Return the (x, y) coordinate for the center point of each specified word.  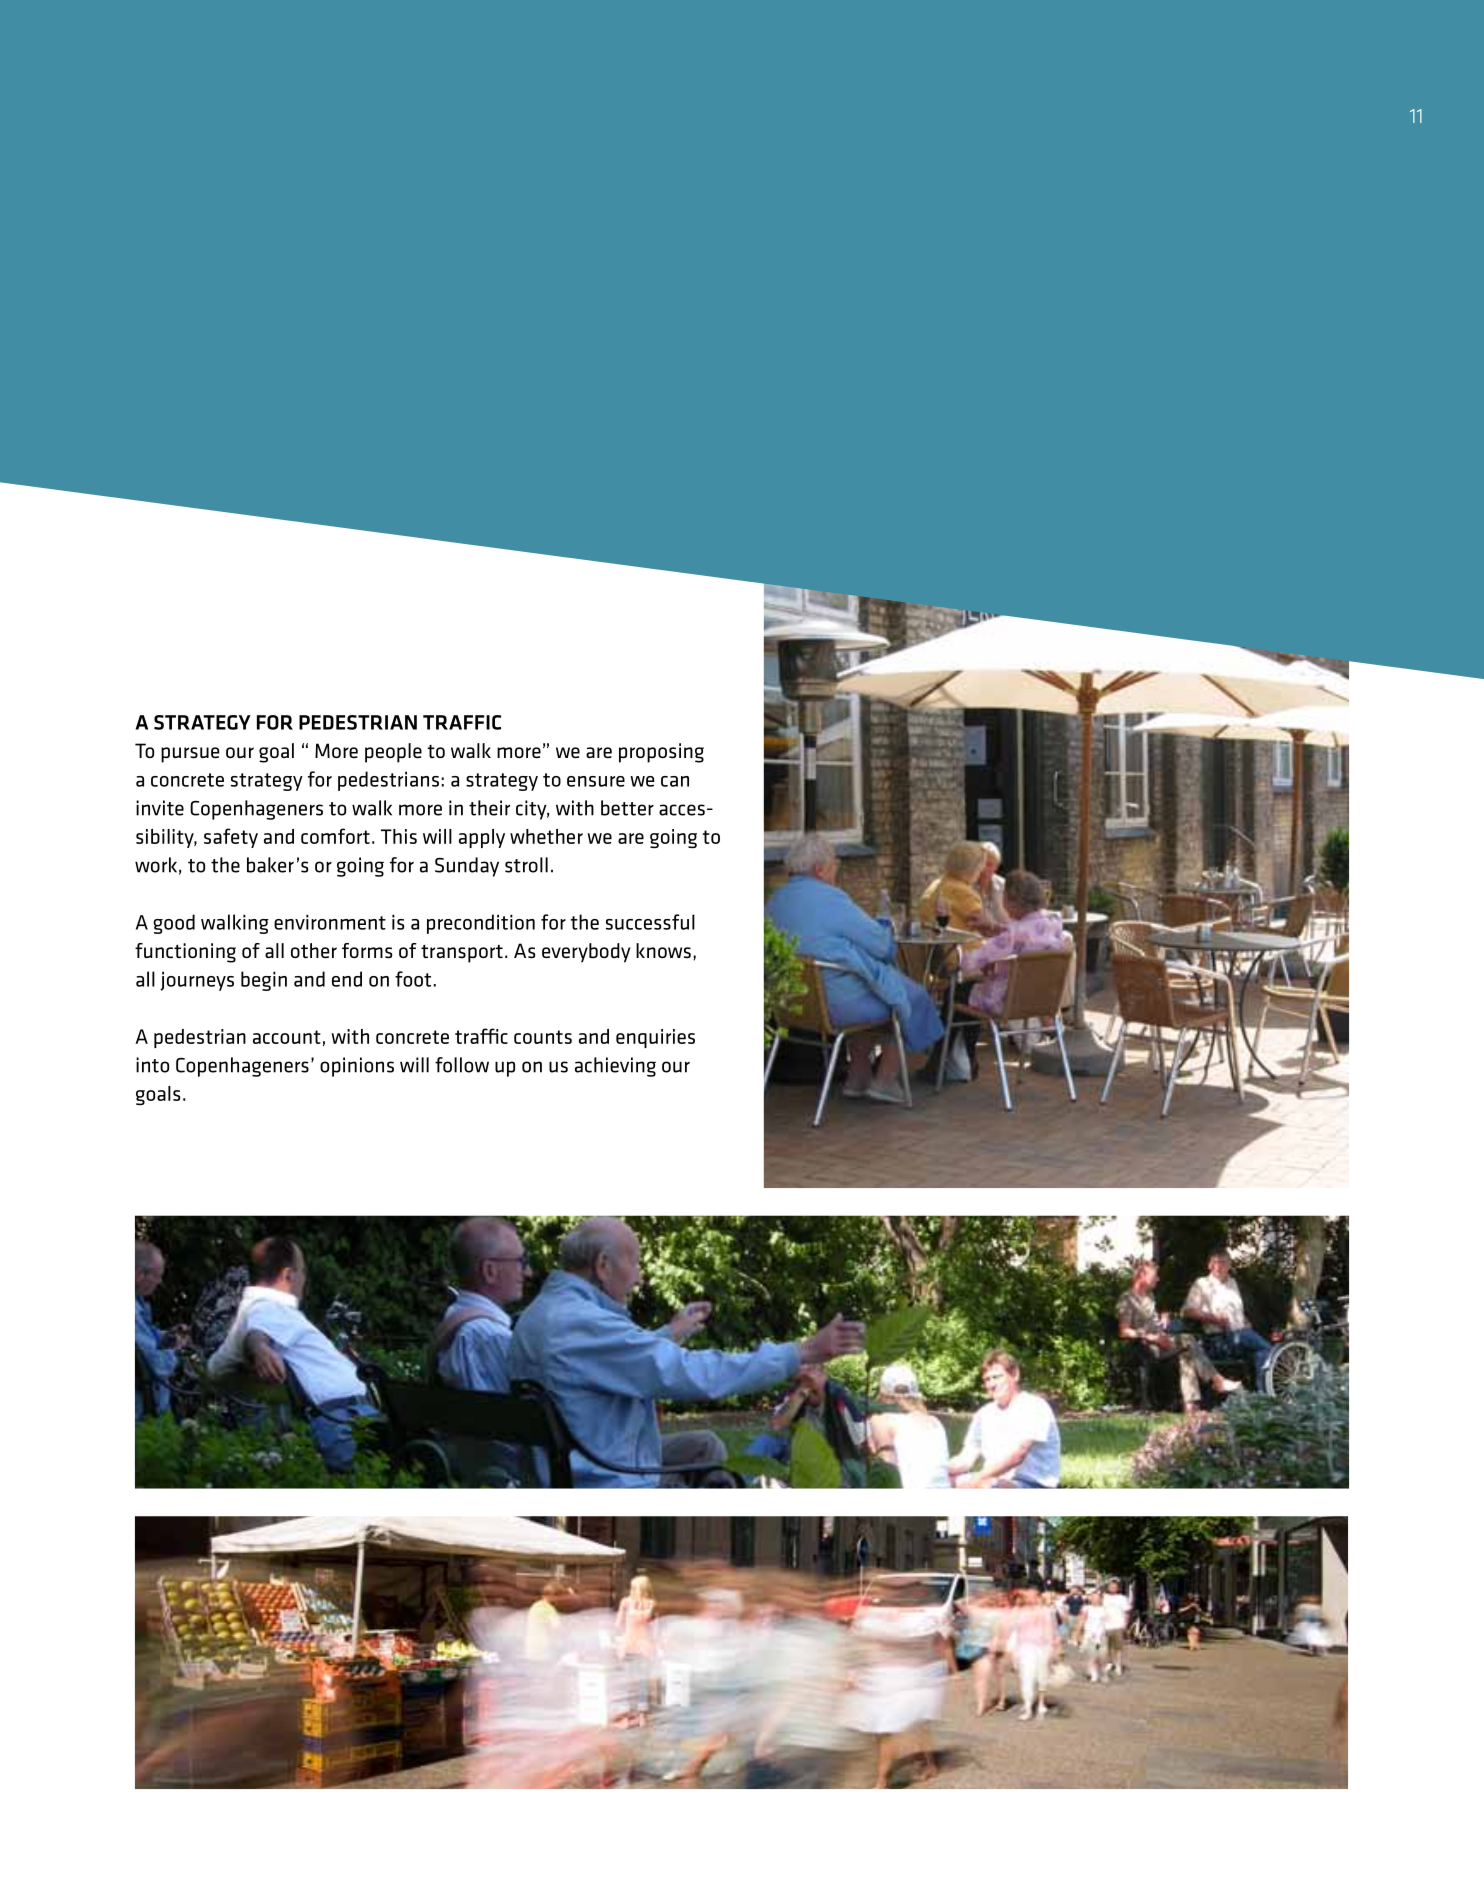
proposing (661, 753)
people (393, 753)
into (152, 1065)
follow (462, 1065)
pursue (190, 755)
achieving (615, 1067)
